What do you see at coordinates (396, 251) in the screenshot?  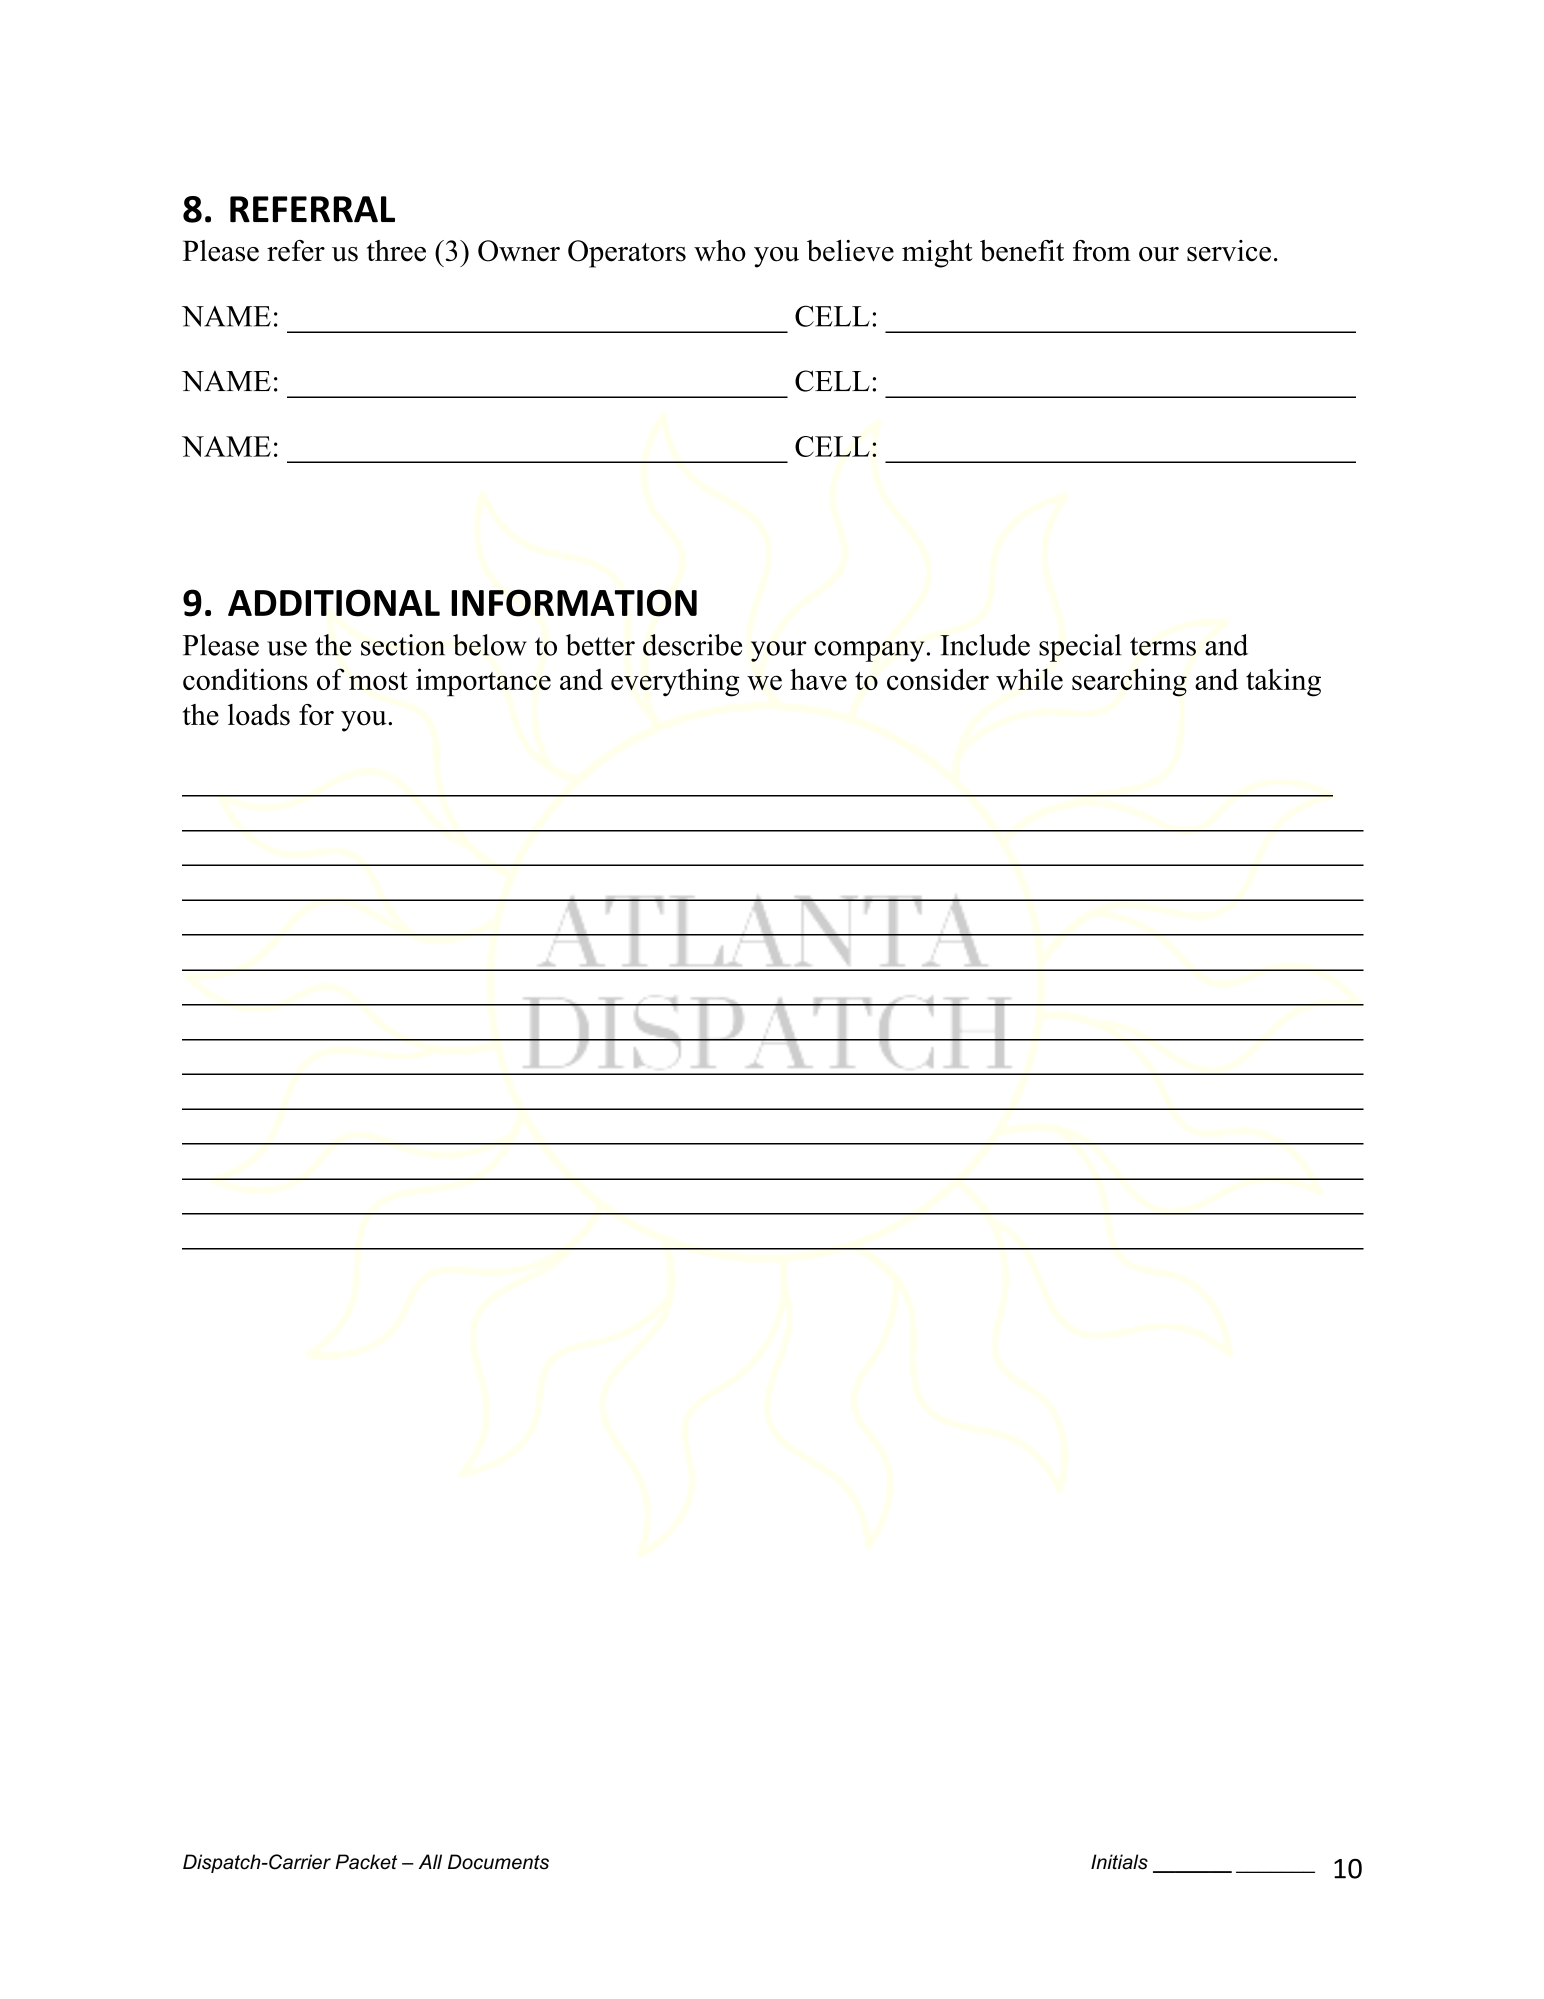 I see `three` at bounding box center [396, 251].
